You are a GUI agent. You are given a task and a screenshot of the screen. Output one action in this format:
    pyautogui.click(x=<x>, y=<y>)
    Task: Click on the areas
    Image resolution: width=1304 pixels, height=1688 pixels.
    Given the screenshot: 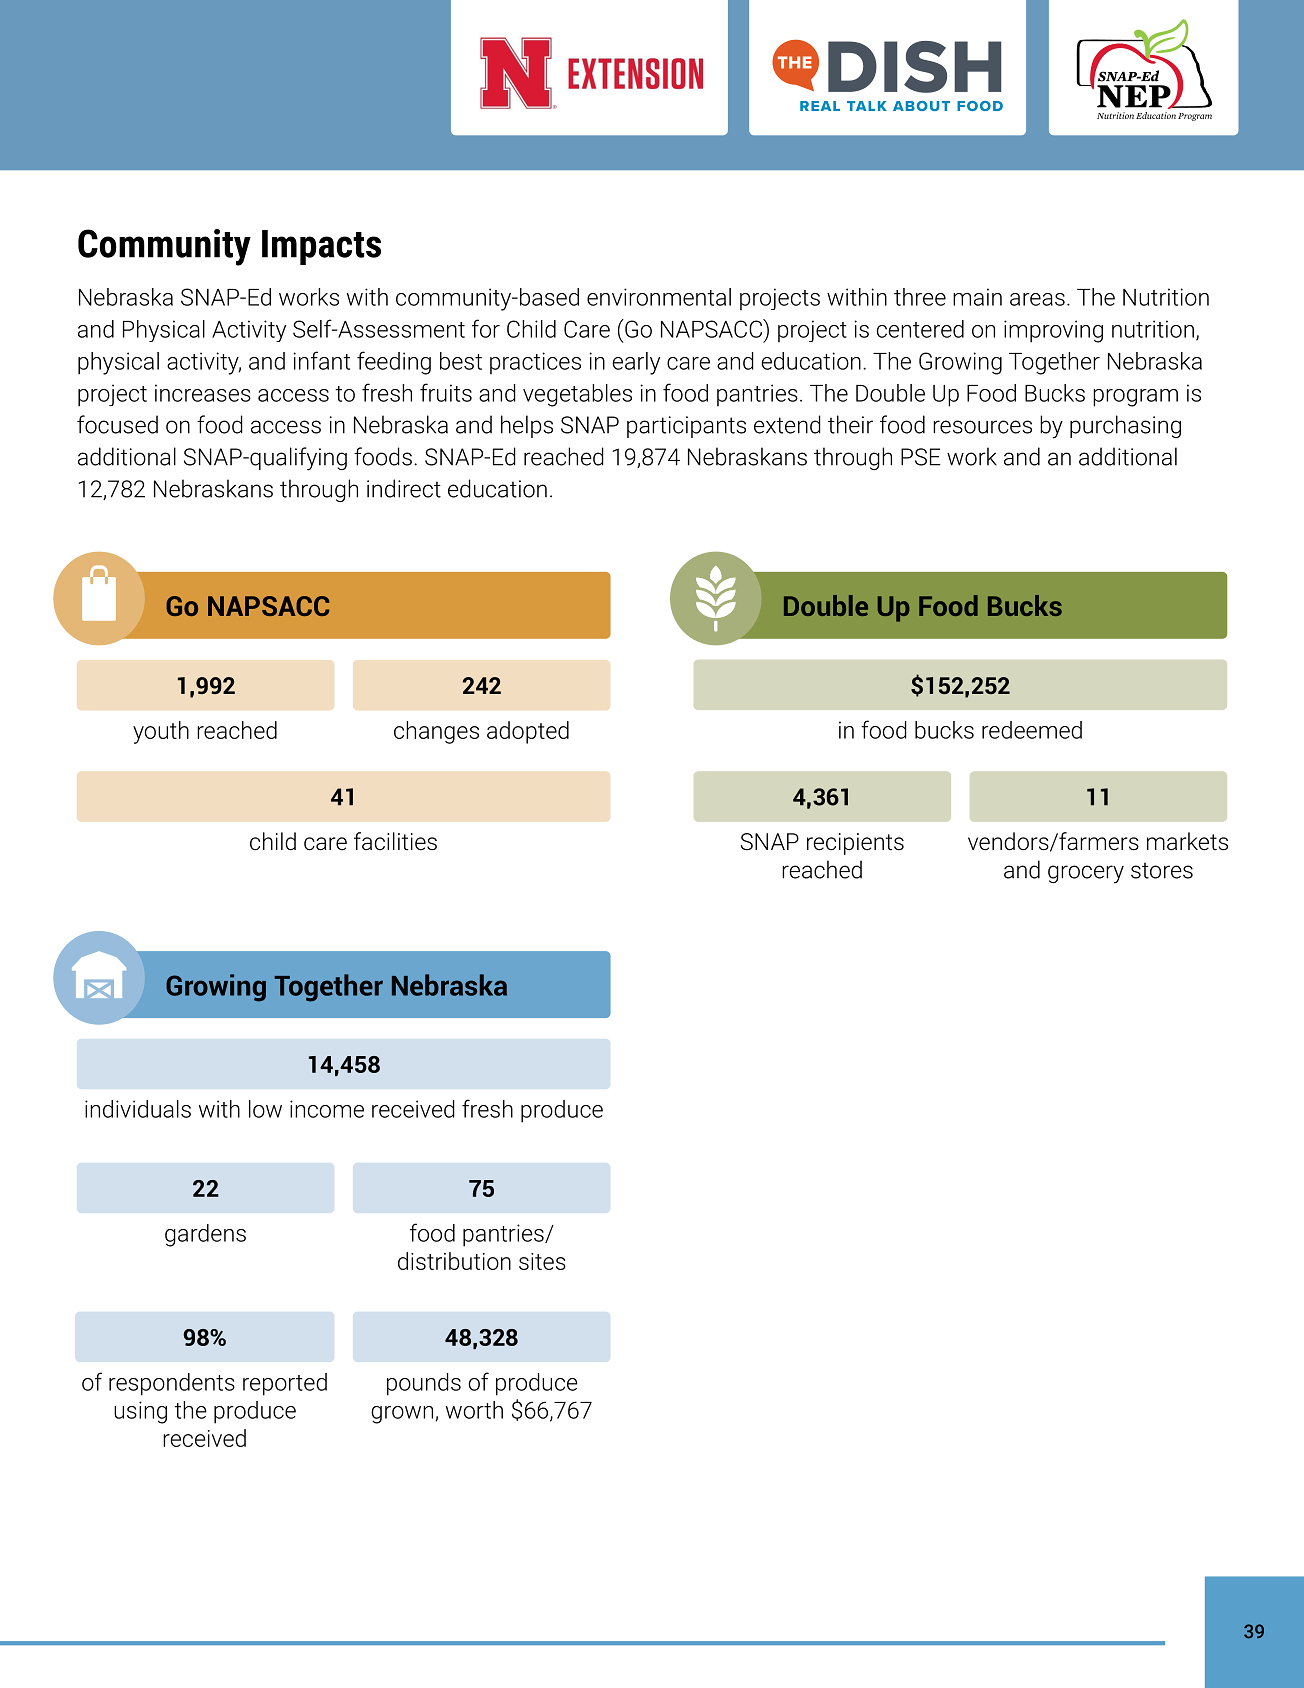 What is the action you would take?
    pyautogui.click(x=1037, y=299)
